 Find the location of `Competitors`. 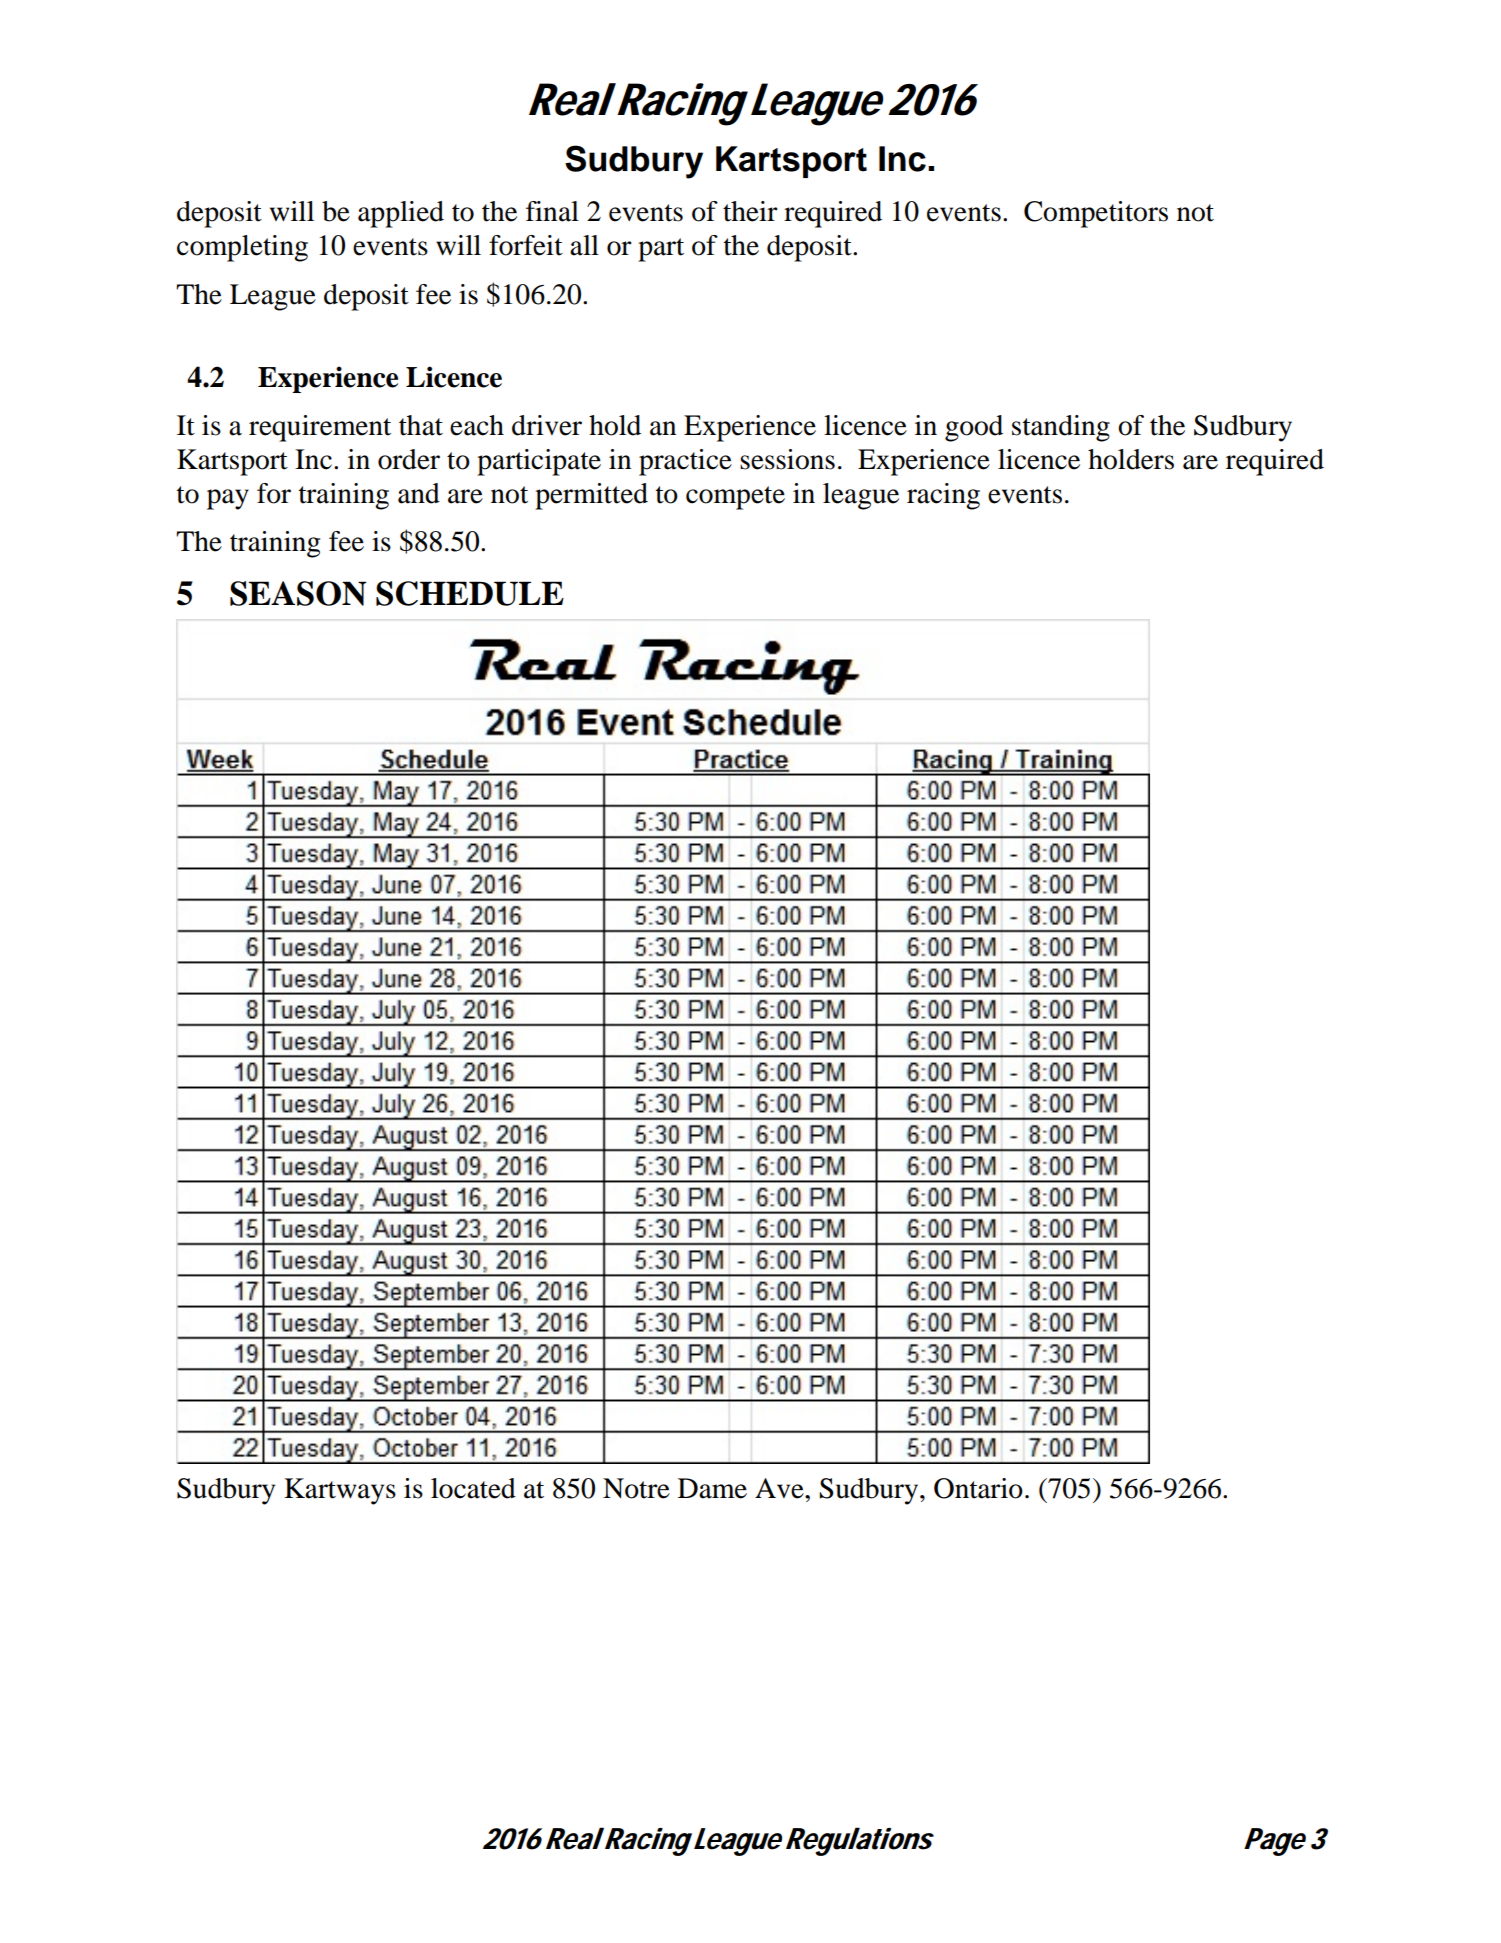

Competitors is located at coordinates (1096, 214).
